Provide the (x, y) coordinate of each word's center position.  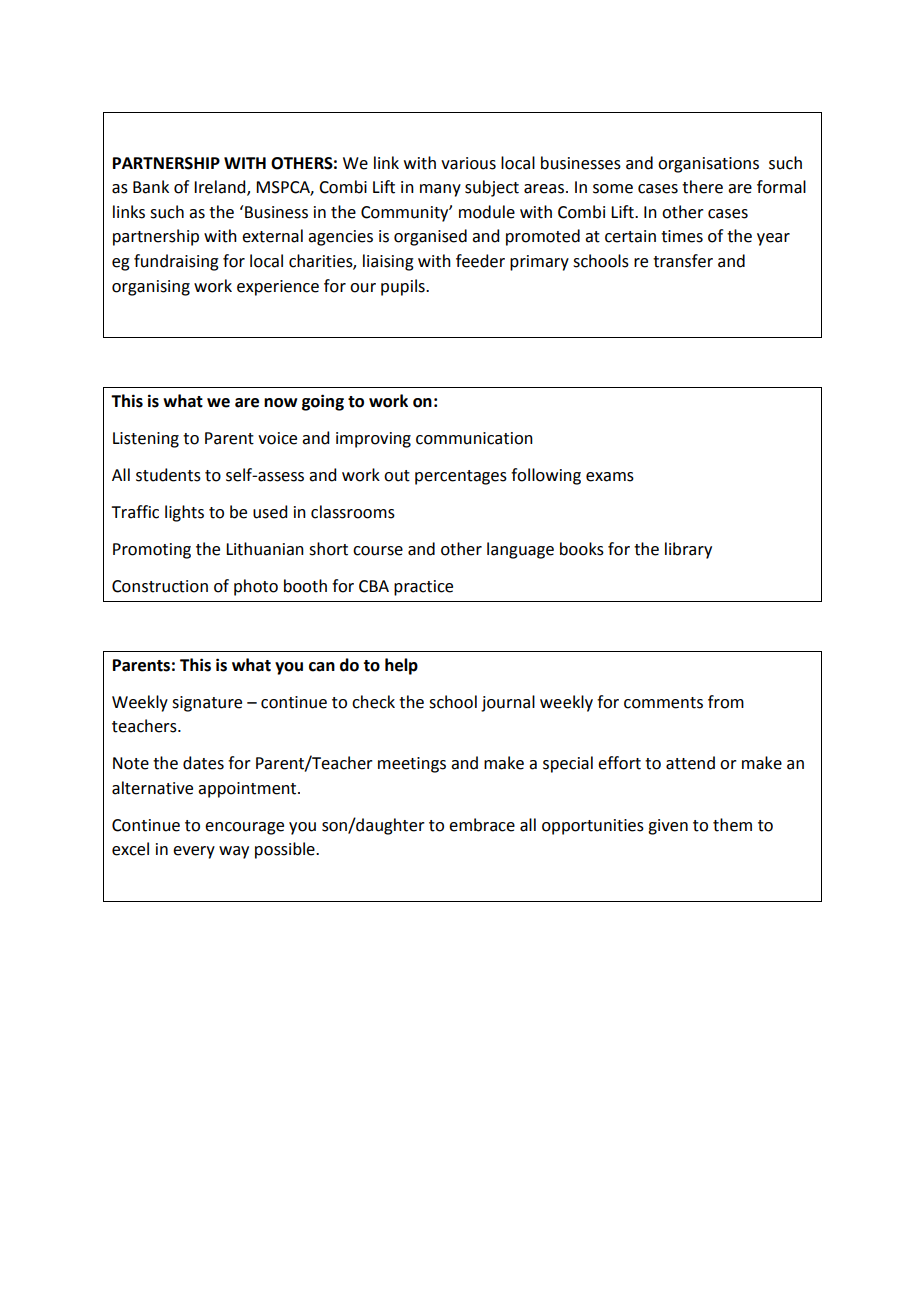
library (688, 550)
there (702, 187)
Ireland (221, 188)
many (440, 190)
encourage (244, 828)
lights (184, 513)
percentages (461, 477)
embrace (482, 825)
